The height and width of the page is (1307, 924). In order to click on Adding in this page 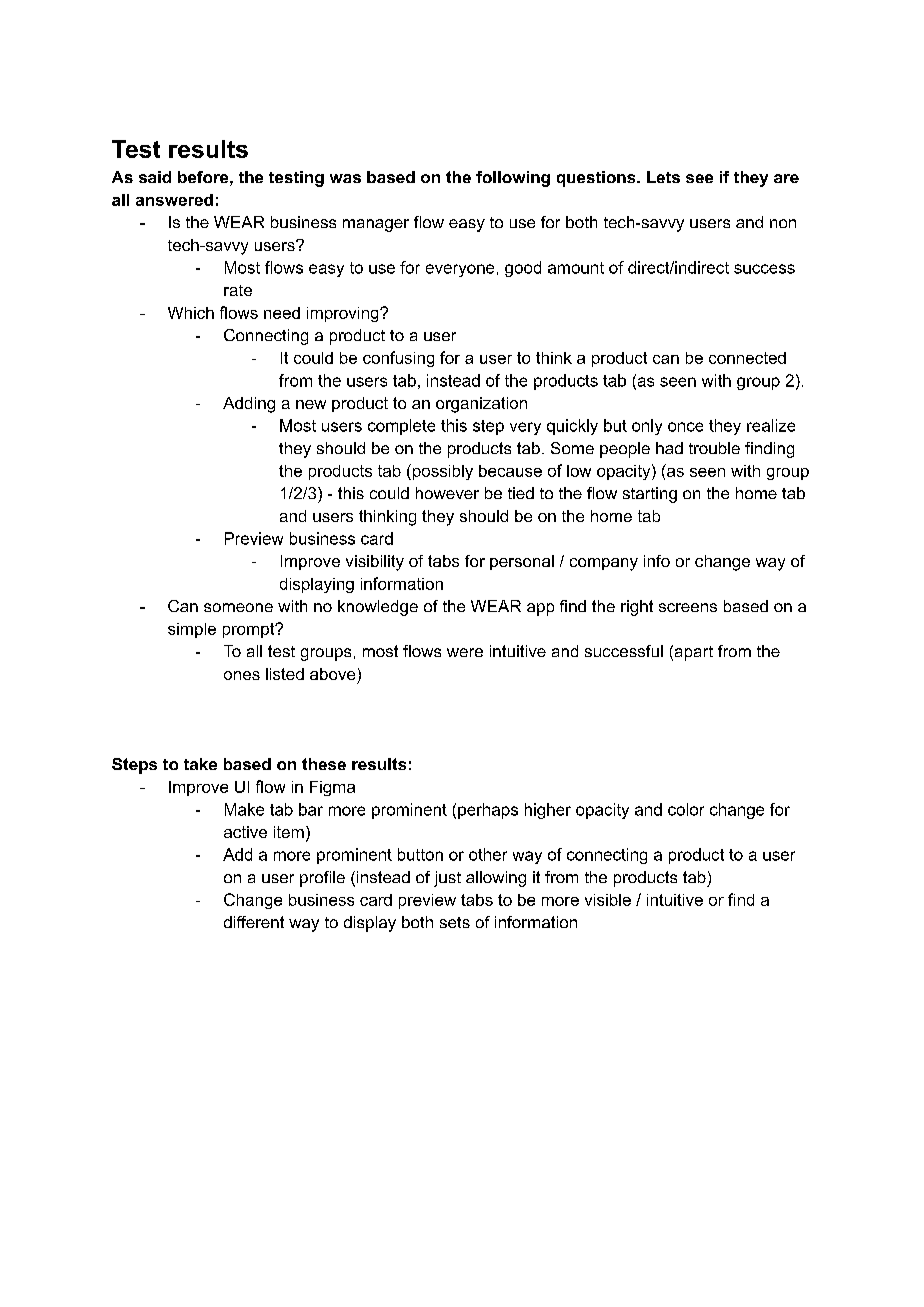, I will do `click(249, 405)`.
